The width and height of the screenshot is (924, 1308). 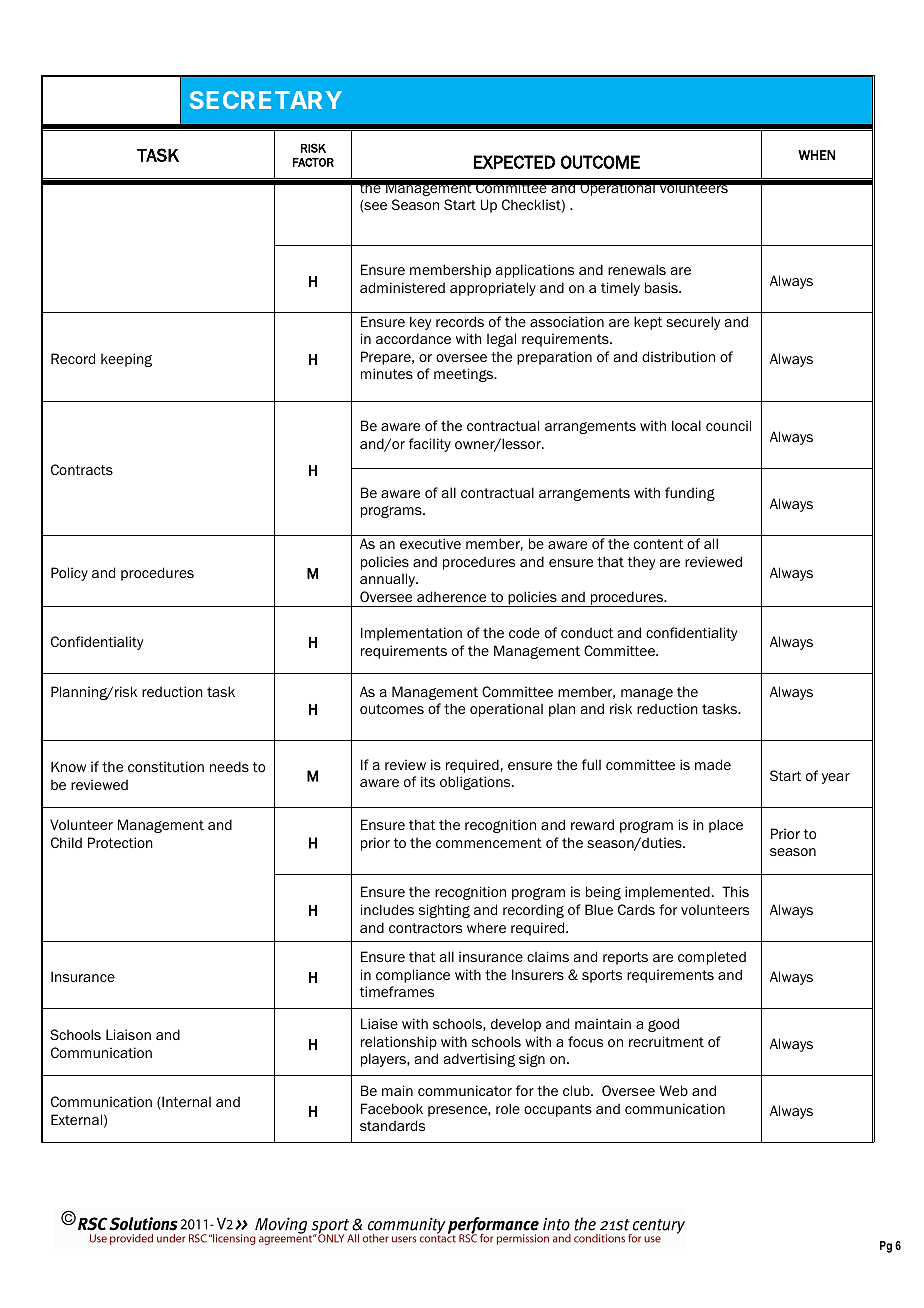 What do you see at coordinates (266, 100) in the screenshot?
I see `SECRETARY` at bounding box center [266, 100].
